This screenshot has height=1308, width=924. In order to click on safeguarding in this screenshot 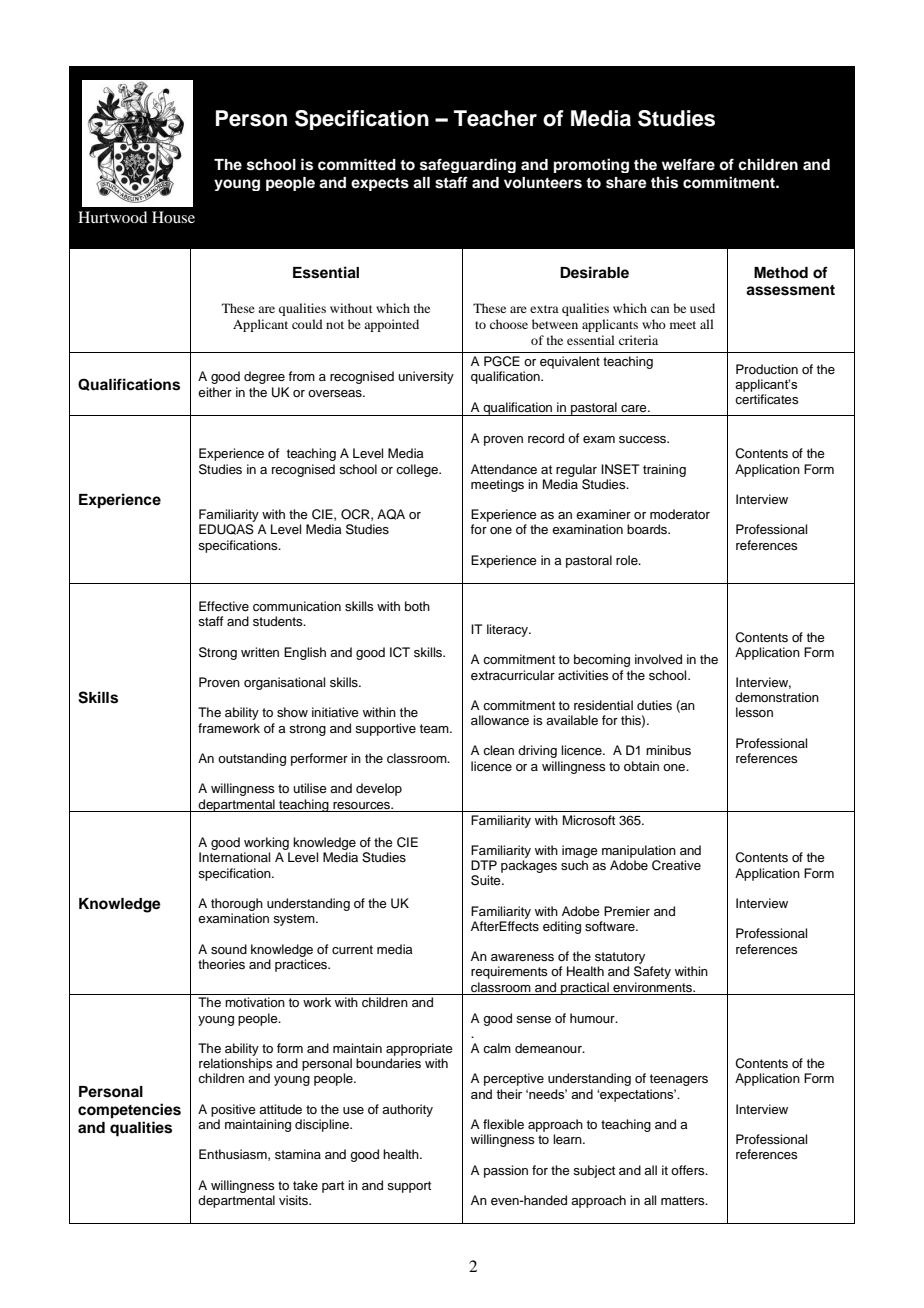, I will do `click(468, 165)`.
